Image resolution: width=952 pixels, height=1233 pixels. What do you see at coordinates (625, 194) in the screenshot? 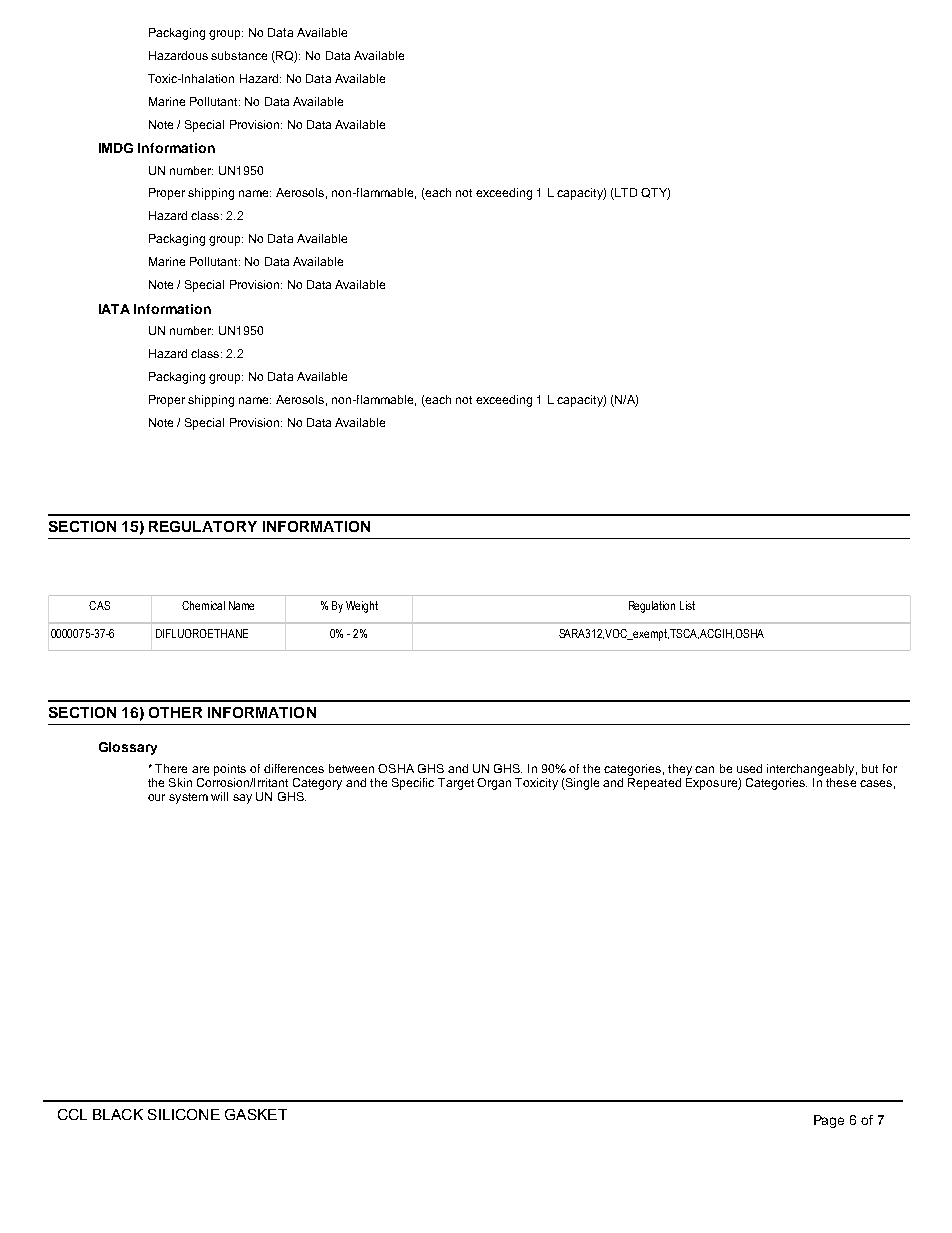
I see `LTD` at bounding box center [625, 194].
